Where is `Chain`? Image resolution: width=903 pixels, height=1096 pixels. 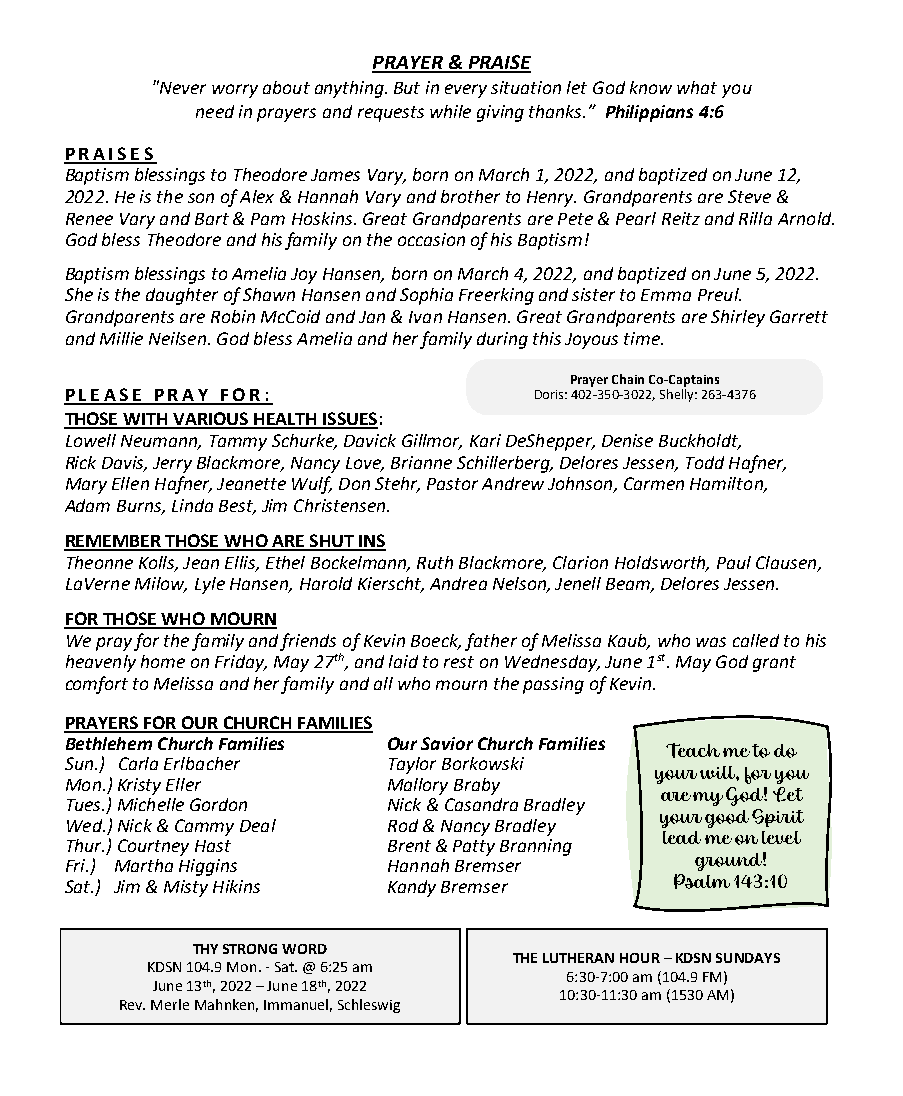 Chain is located at coordinates (628, 379).
